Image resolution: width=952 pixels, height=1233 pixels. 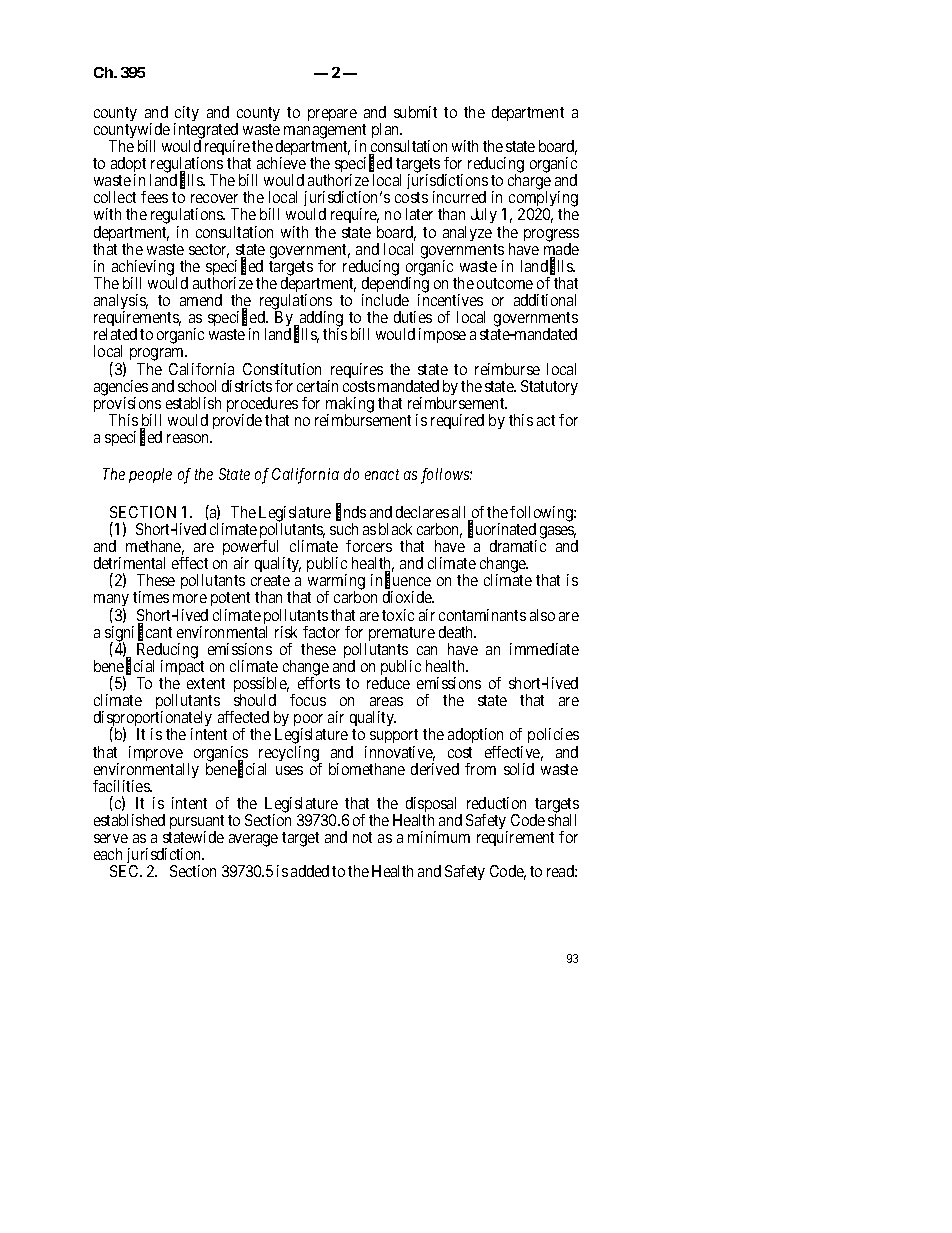 I want to click on management, so click(x=324, y=132).
